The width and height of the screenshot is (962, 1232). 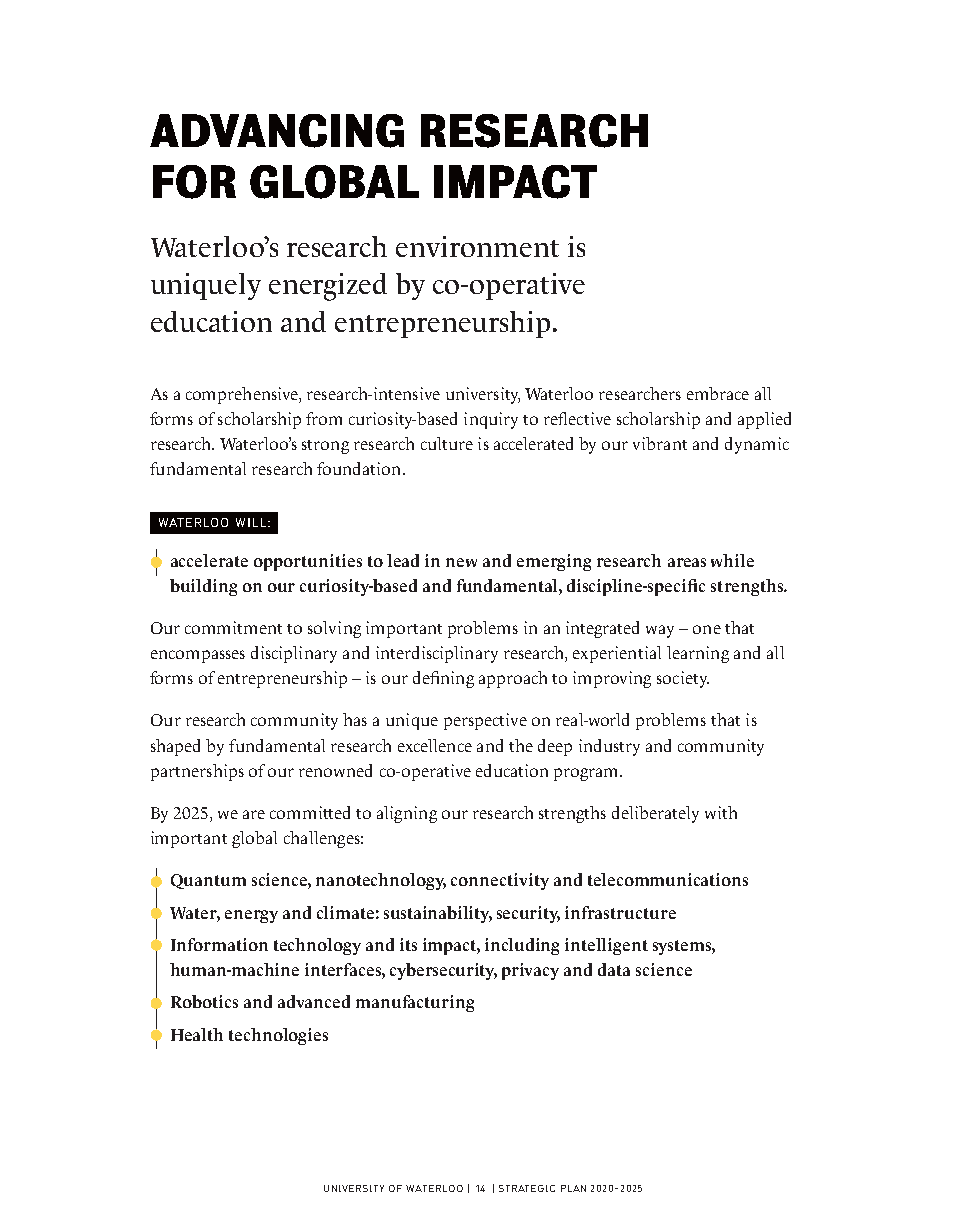 What do you see at coordinates (698, 654) in the screenshot?
I see `learning` at bounding box center [698, 654].
